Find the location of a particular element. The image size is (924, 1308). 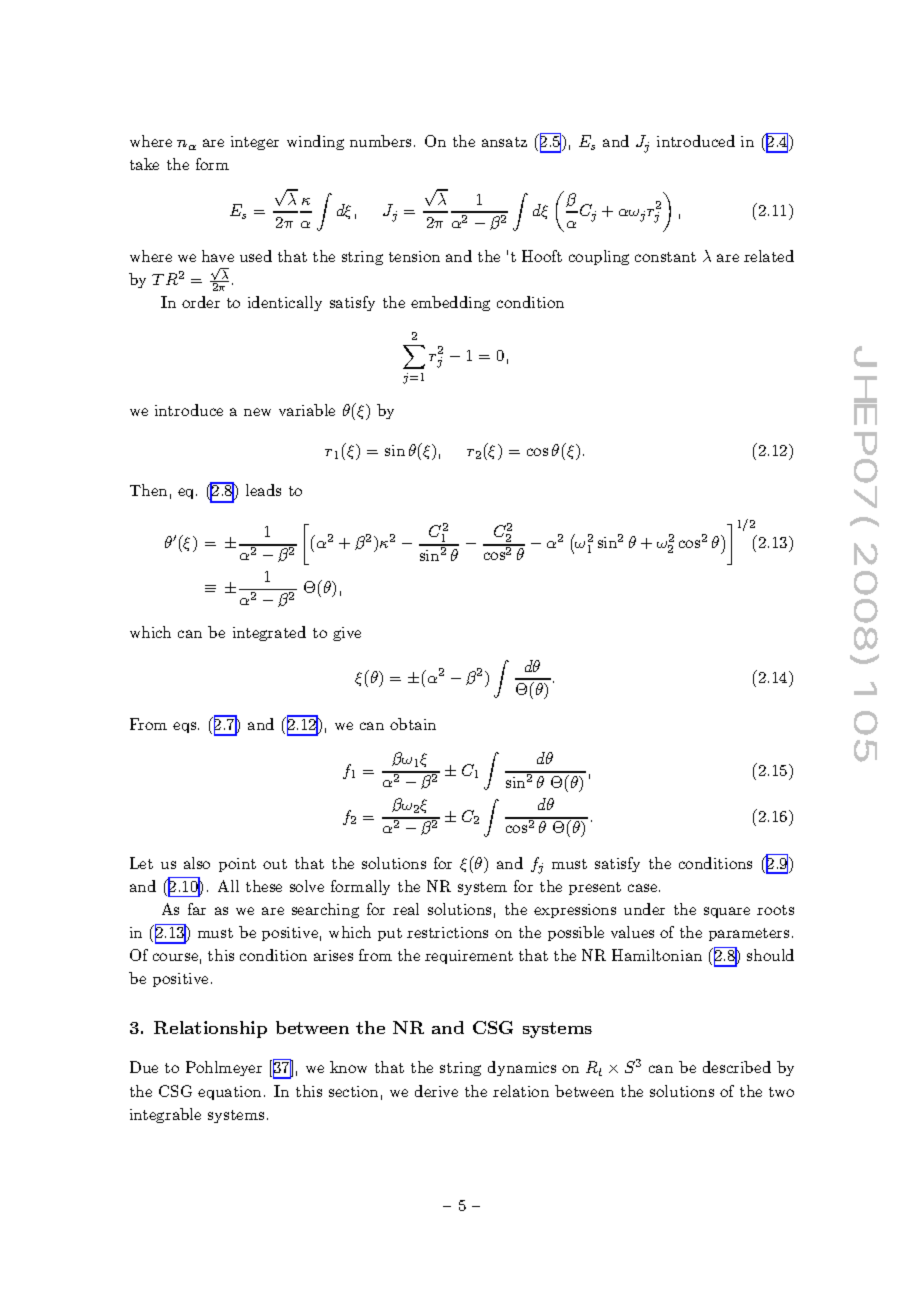

numbers is located at coordinates (380, 141).
